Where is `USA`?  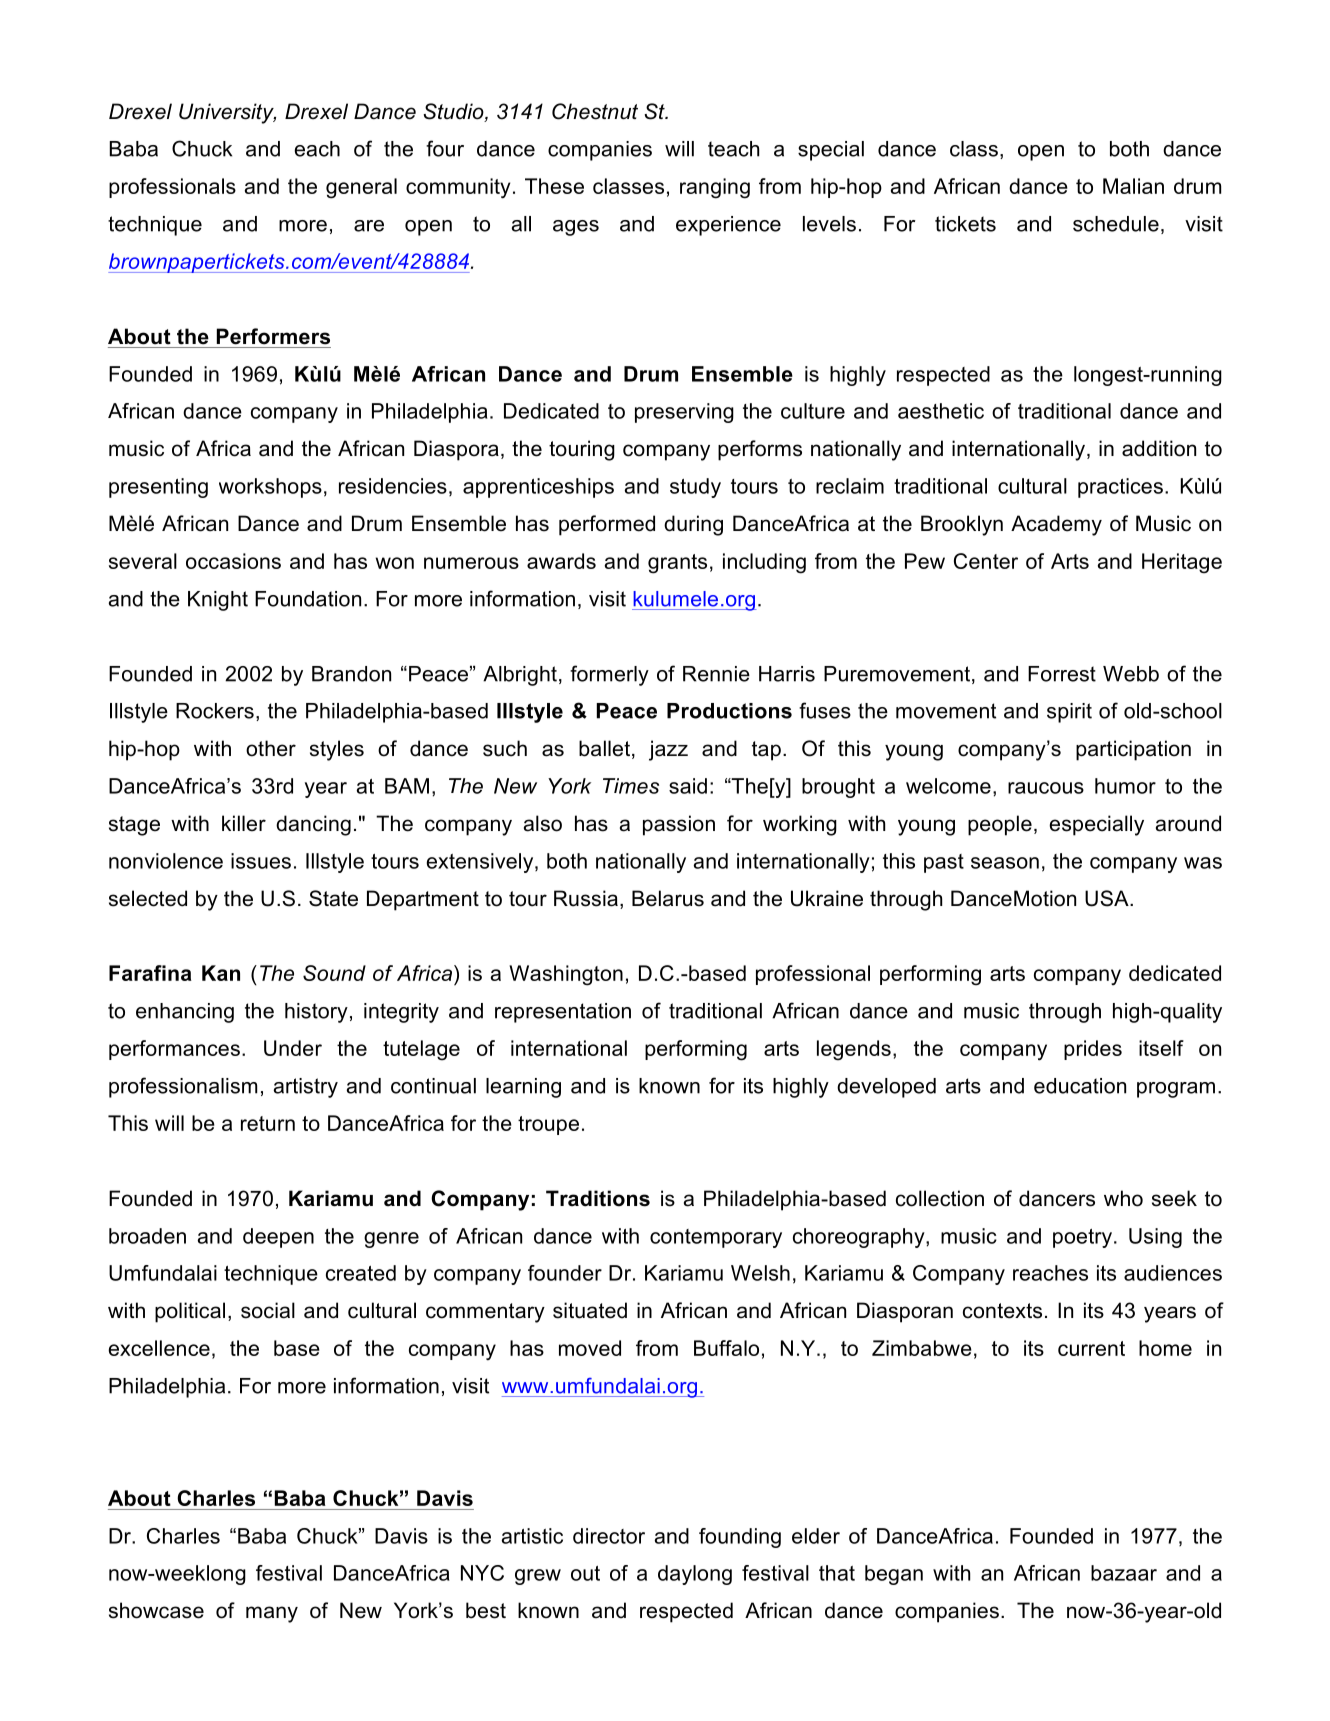 USA is located at coordinates (1108, 898).
